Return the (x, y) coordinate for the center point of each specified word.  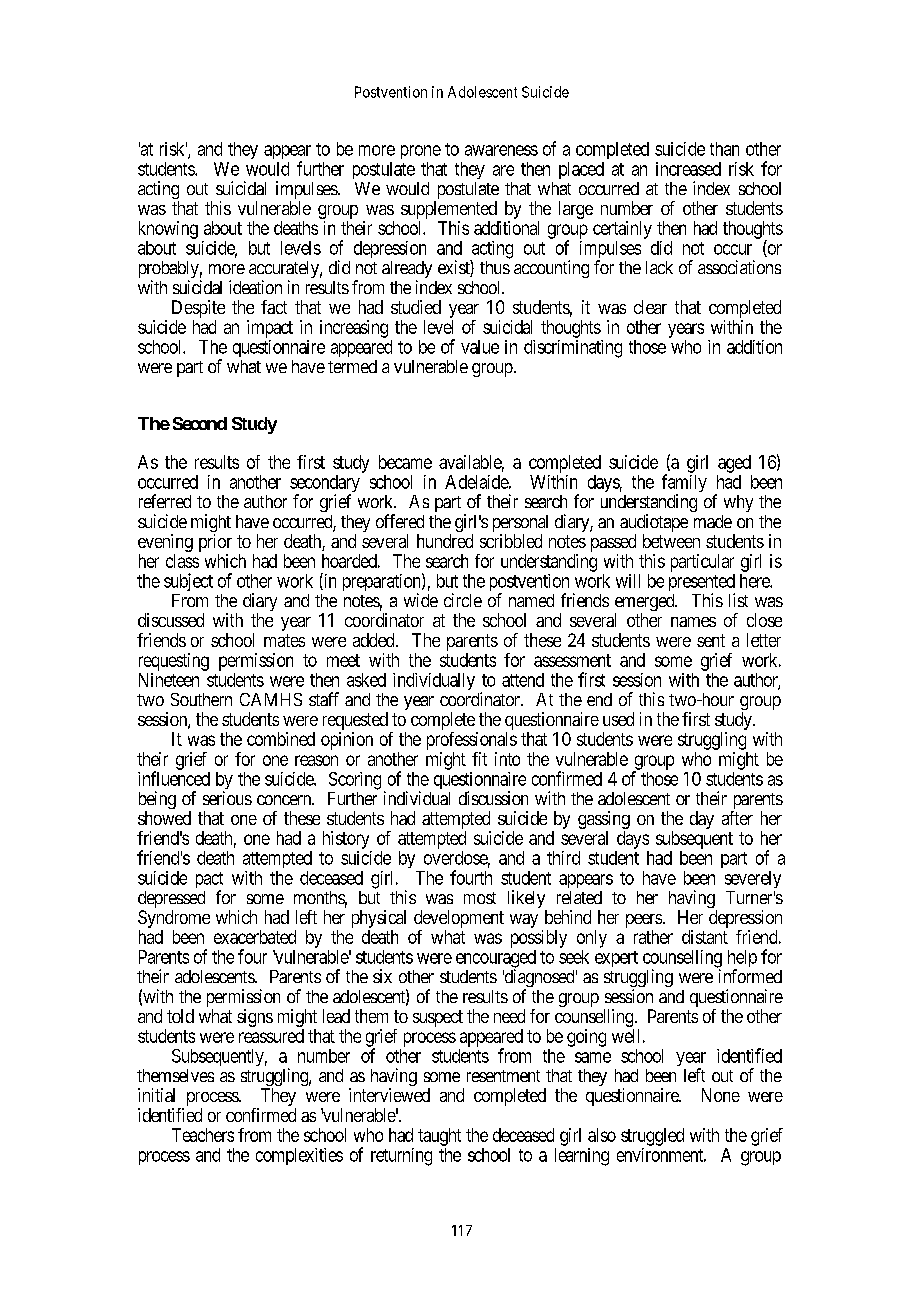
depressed (171, 901)
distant (705, 937)
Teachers (203, 1135)
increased (688, 169)
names (693, 622)
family (684, 484)
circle (463, 600)
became (405, 462)
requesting (174, 662)
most (480, 898)
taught (439, 1137)
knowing (168, 230)
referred (165, 501)
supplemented (449, 210)
